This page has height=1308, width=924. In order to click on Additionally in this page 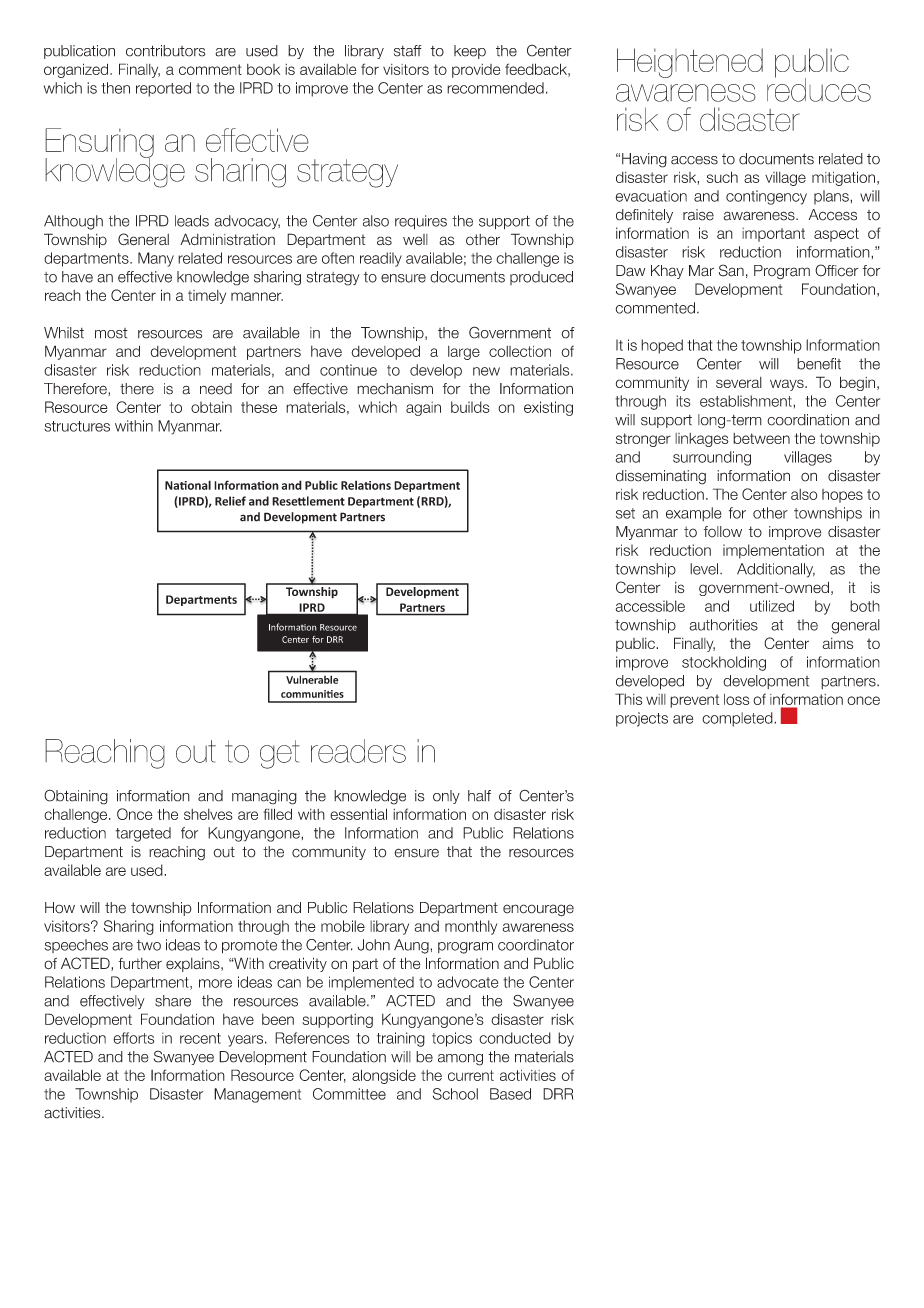, I will do `click(776, 570)`.
